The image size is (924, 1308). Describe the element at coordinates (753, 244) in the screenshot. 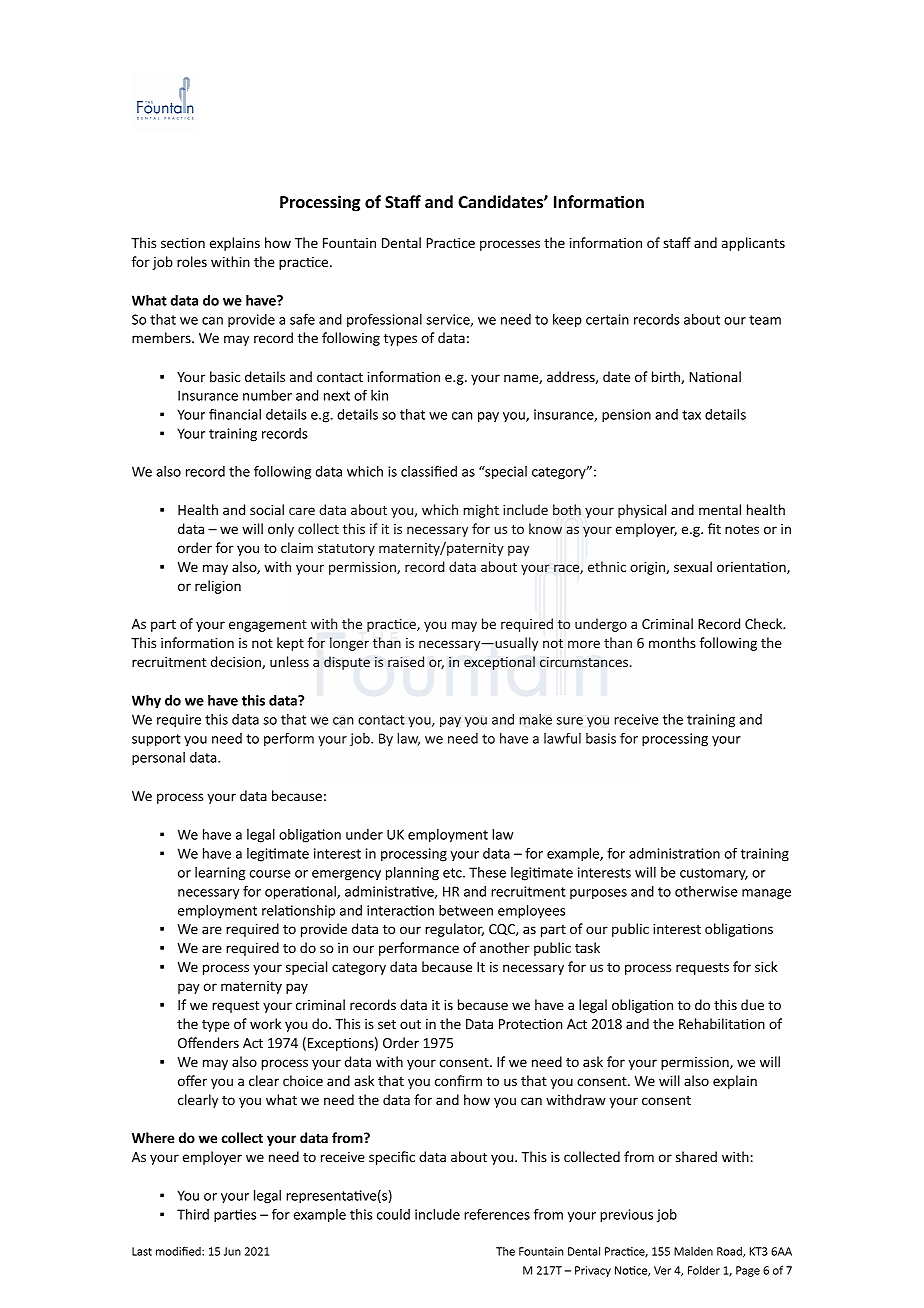

I see `applicants` at that location.
